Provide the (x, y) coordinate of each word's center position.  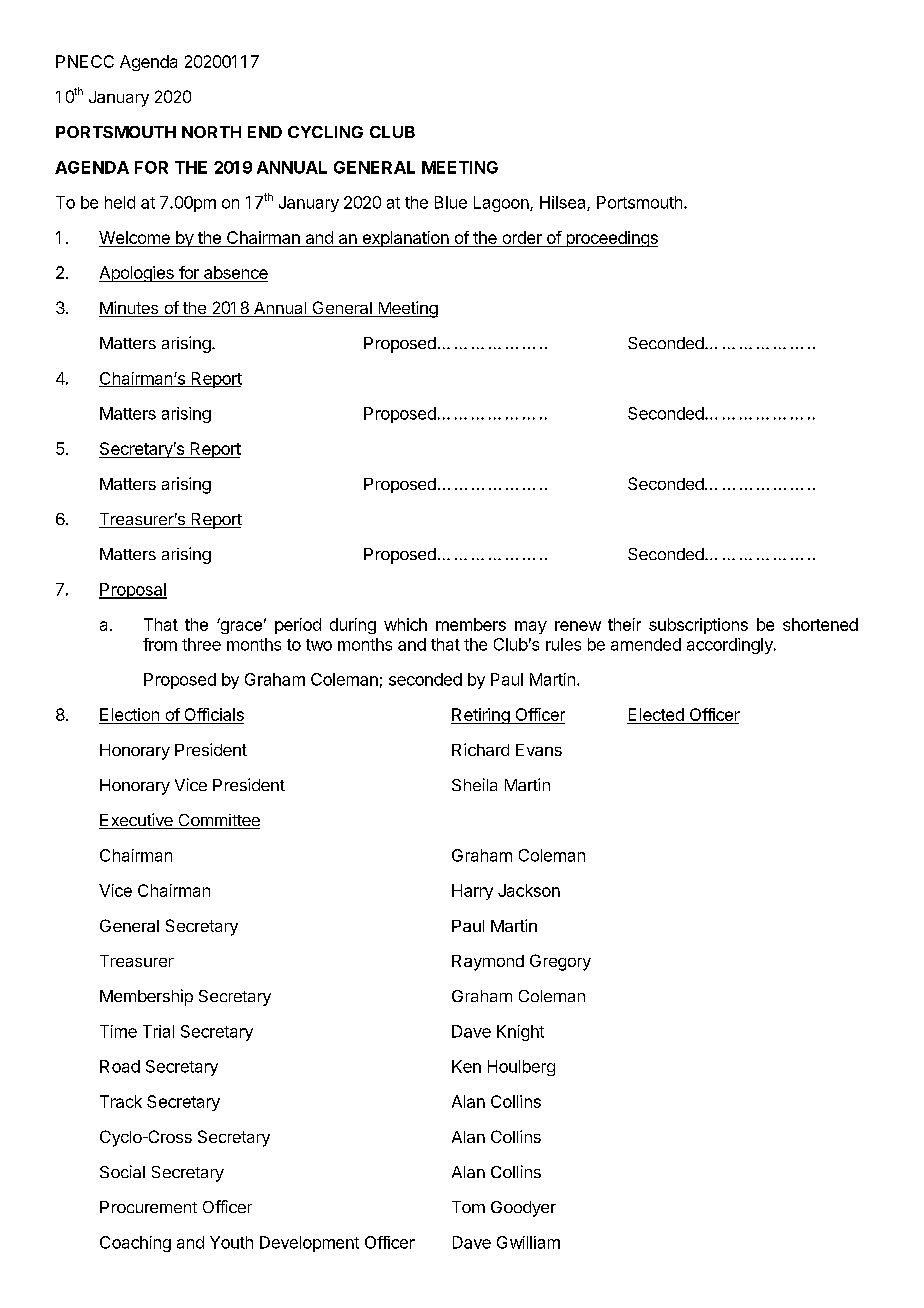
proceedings (611, 239)
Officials (213, 716)
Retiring (481, 716)
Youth (231, 1242)
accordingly (731, 646)
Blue (451, 202)
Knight (520, 1033)
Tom (468, 1207)
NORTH (211, 132)
